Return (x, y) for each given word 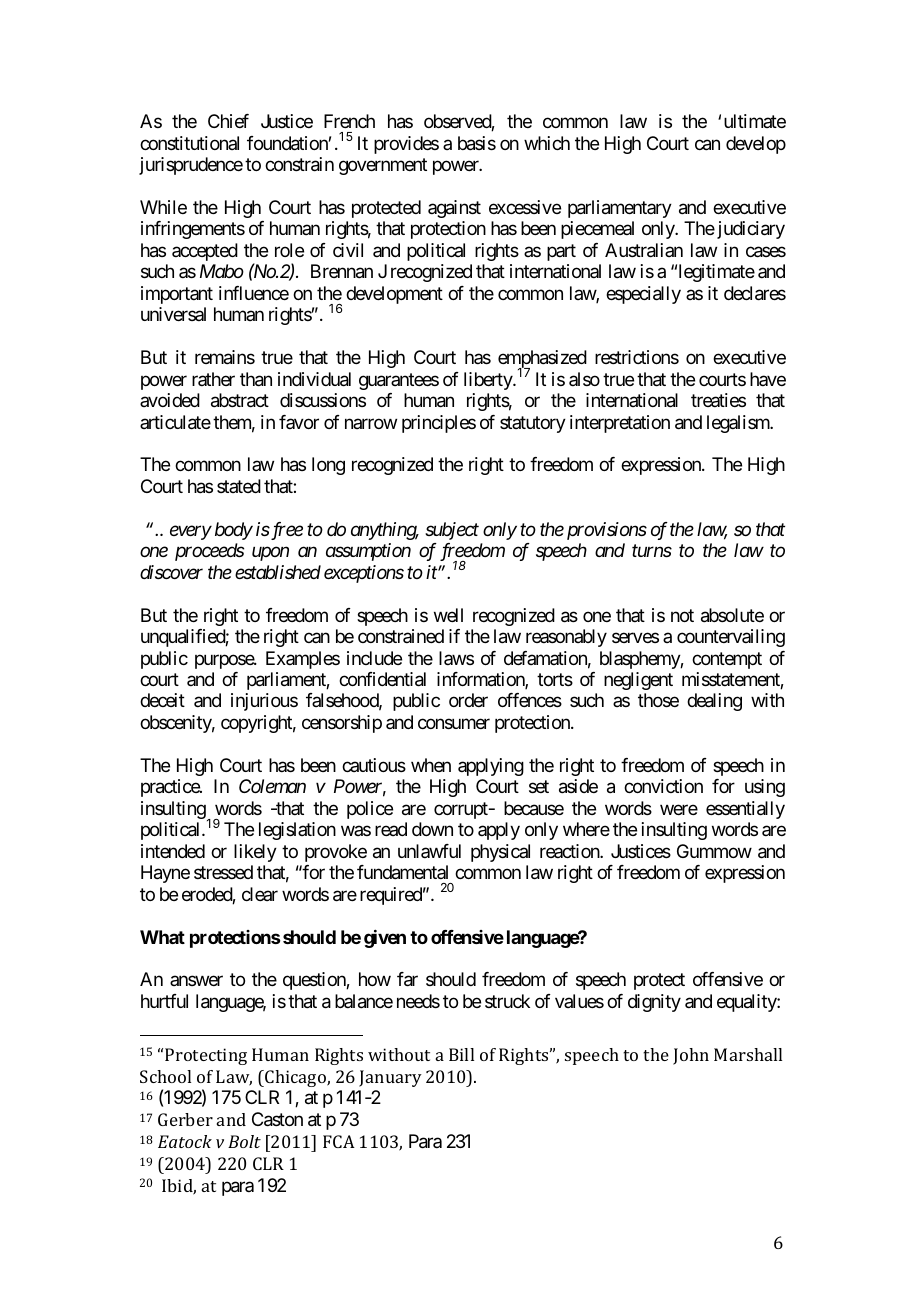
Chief (228, 121)
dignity (654, 1003)
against (454, 209)
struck (507, 1001)
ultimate (755, 121)
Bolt (244, 1141)
